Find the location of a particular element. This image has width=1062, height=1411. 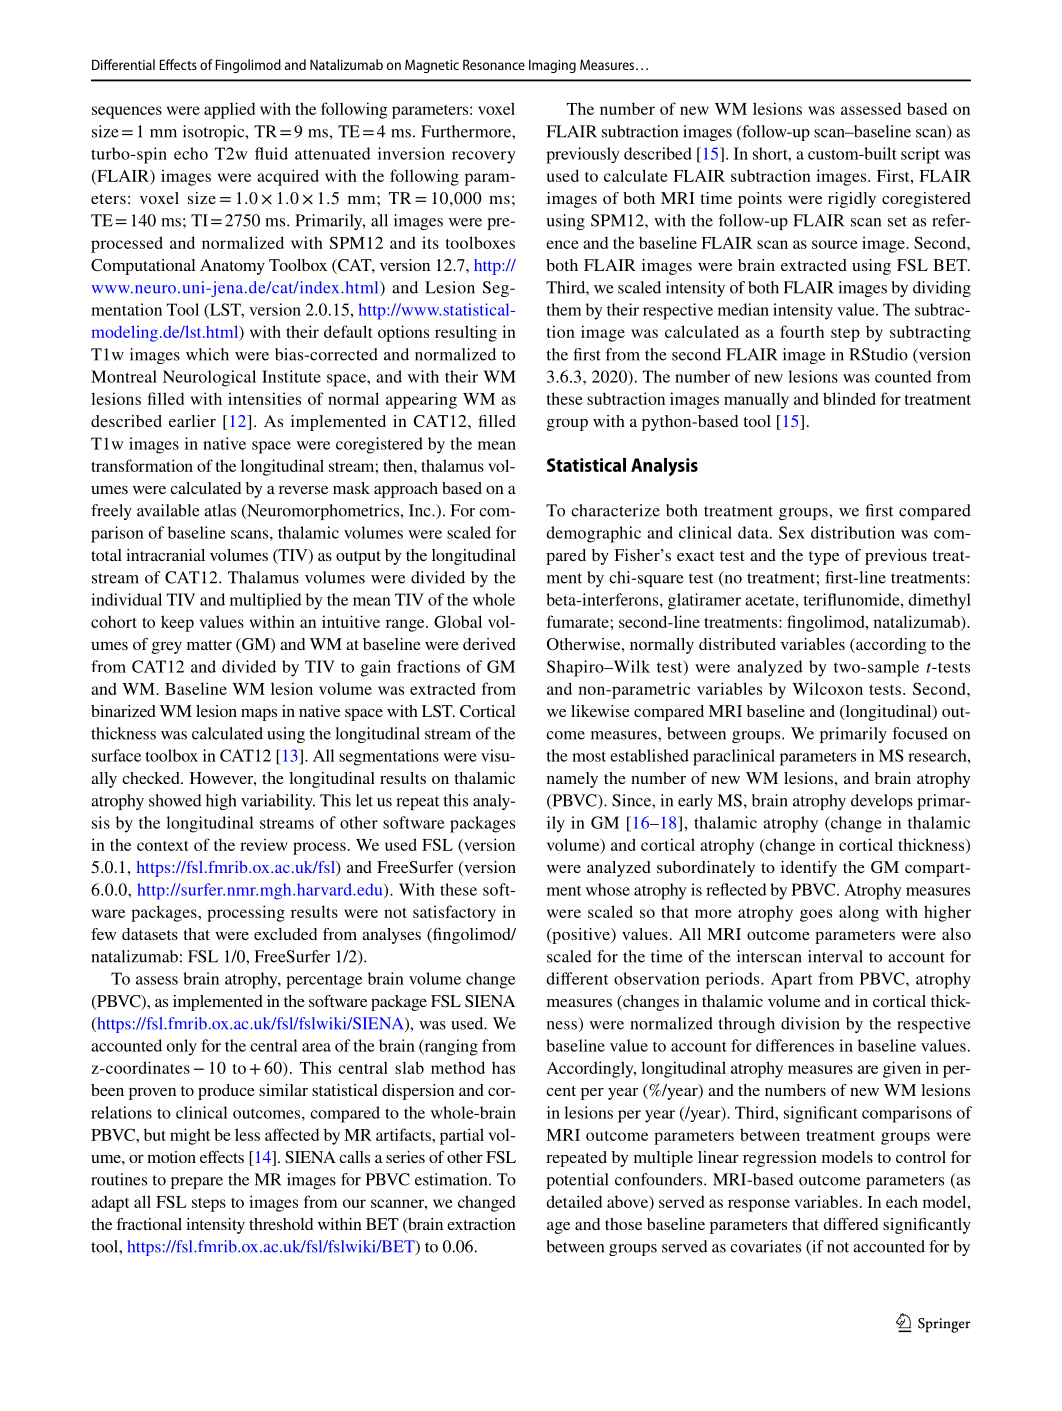

Imaging is located at coordinates (552, 66).
